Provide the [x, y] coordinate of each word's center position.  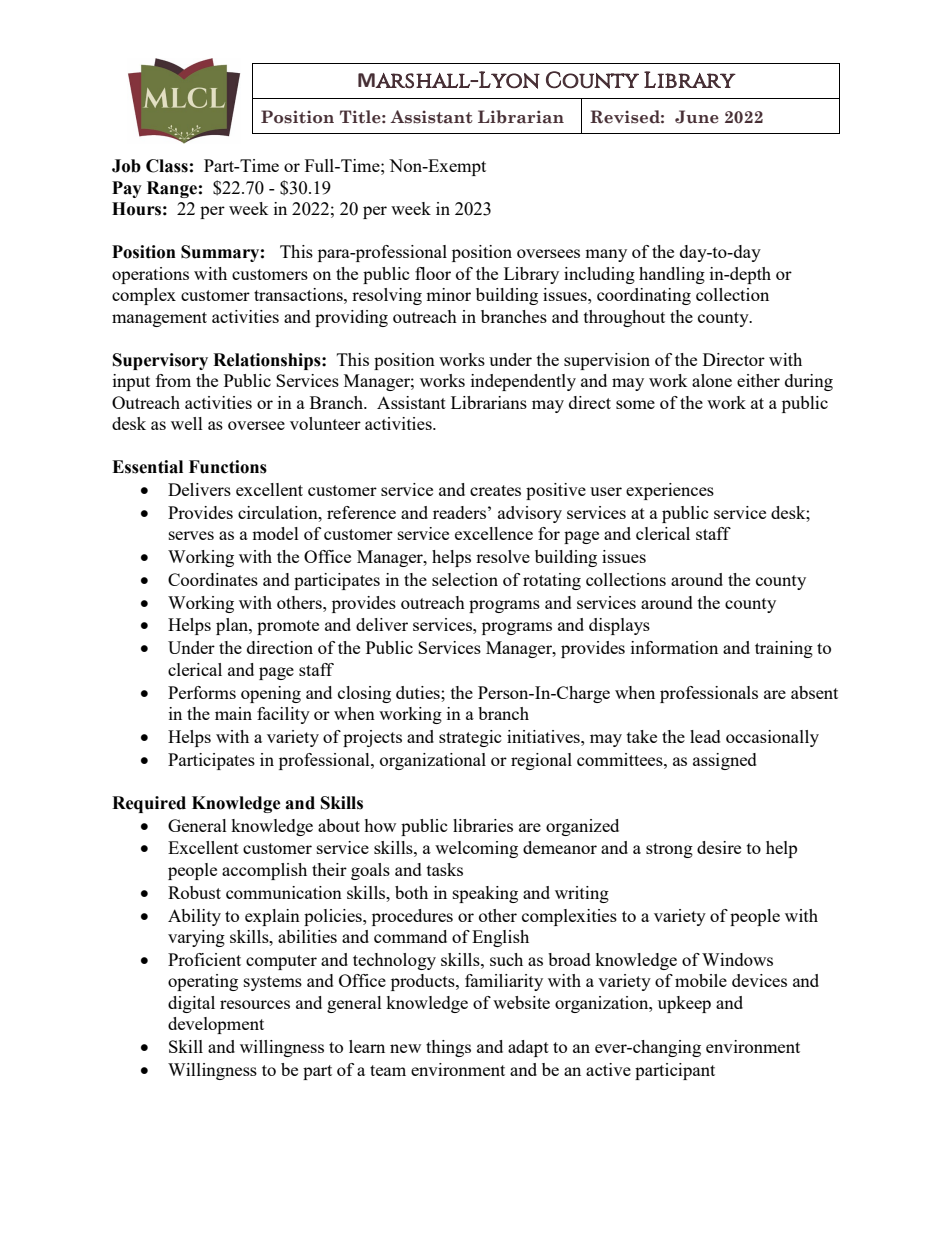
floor [433, 273]
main [233, 713]
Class [167, 166]
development [216, 1025]
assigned [725, 761]
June [697, 117]
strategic [470, 738]
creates [495, 490]
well [187, 423]
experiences [670, 491]
